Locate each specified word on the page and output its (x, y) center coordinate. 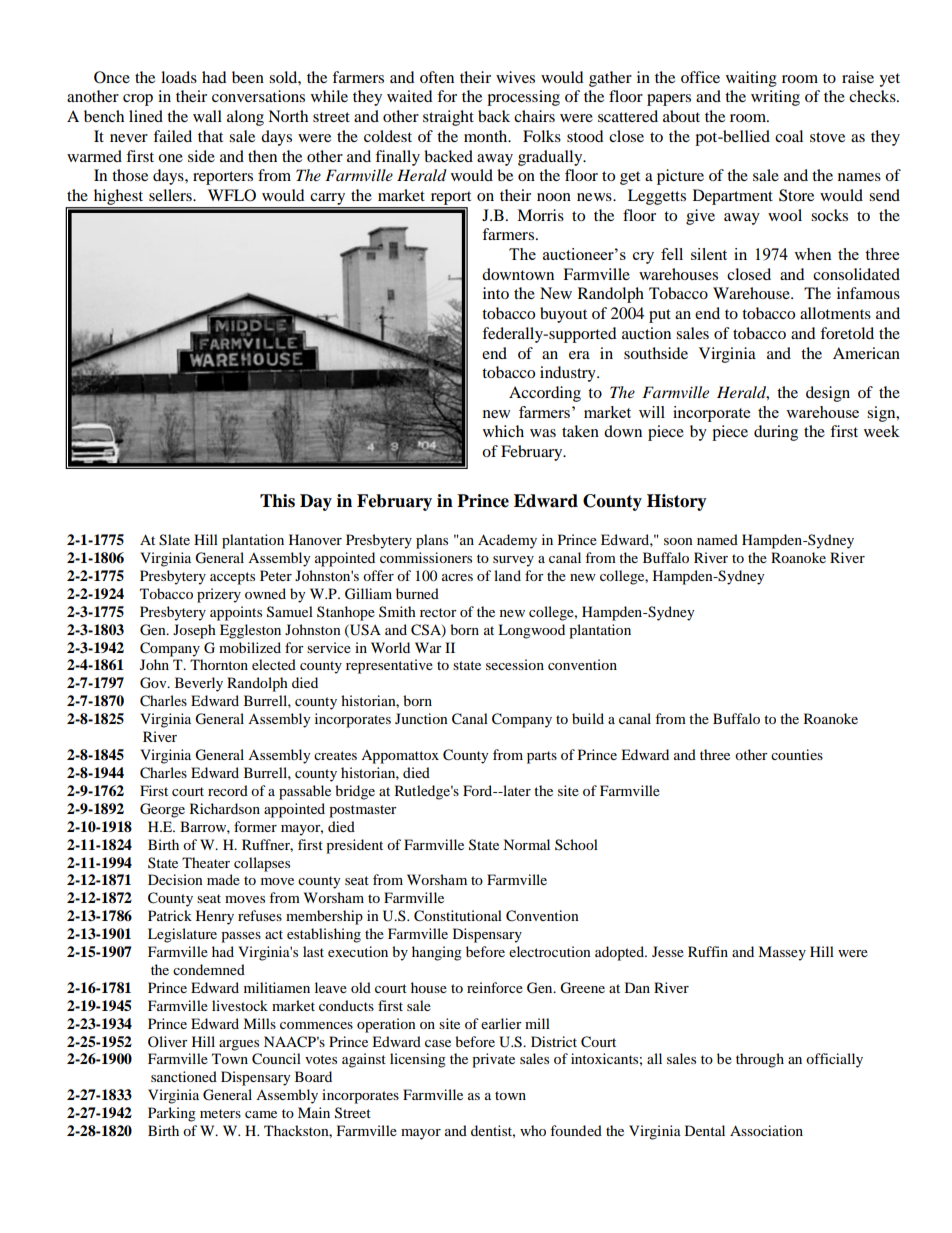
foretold (847, 333)
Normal (526, 844)
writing (775, 98)
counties (797, 754)
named (717, 539)
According (545, 394)
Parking (172, 1114)
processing (523, 98)
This (277, 501)
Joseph (194, 631)
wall (207, 116)
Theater (206, 862)
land (507, 575)
